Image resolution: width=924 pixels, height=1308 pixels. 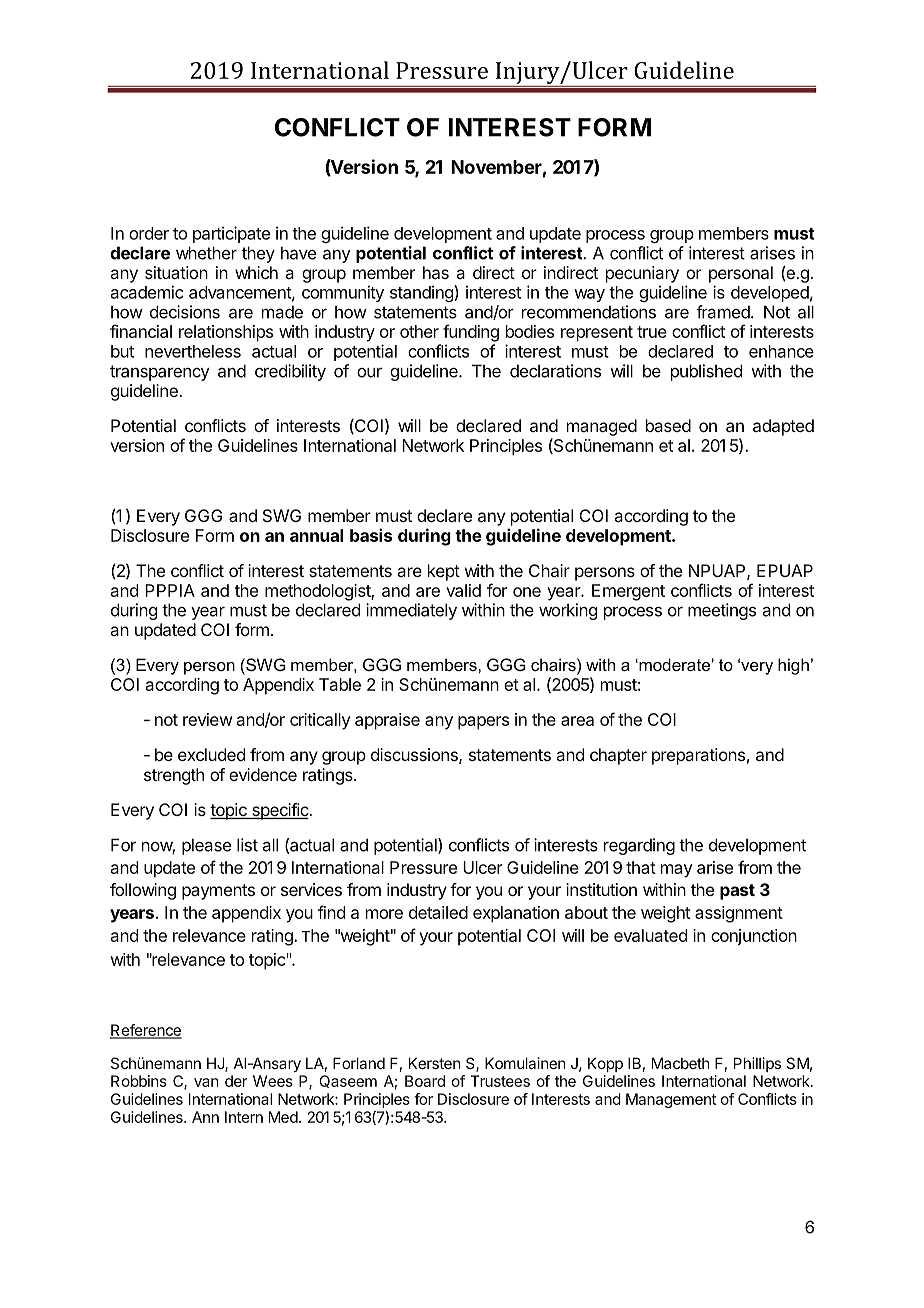 What do you see at coordinates (642, 274) in the document?
I see `pecuniary` at bounding box center [642, 274].
